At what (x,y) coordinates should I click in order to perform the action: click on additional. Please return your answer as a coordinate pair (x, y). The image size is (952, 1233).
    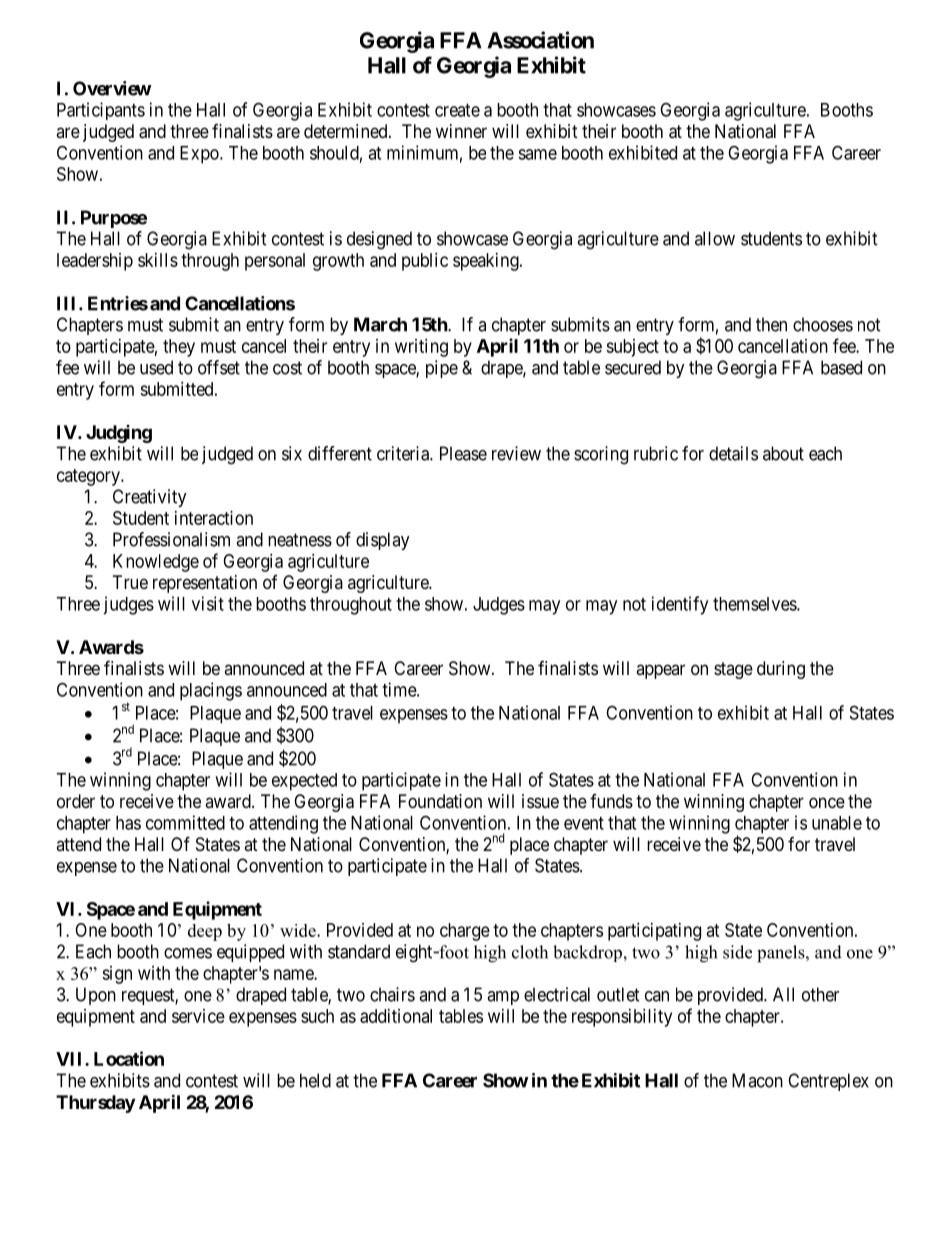
    Looking at the image, I should click on (396, 1016).
